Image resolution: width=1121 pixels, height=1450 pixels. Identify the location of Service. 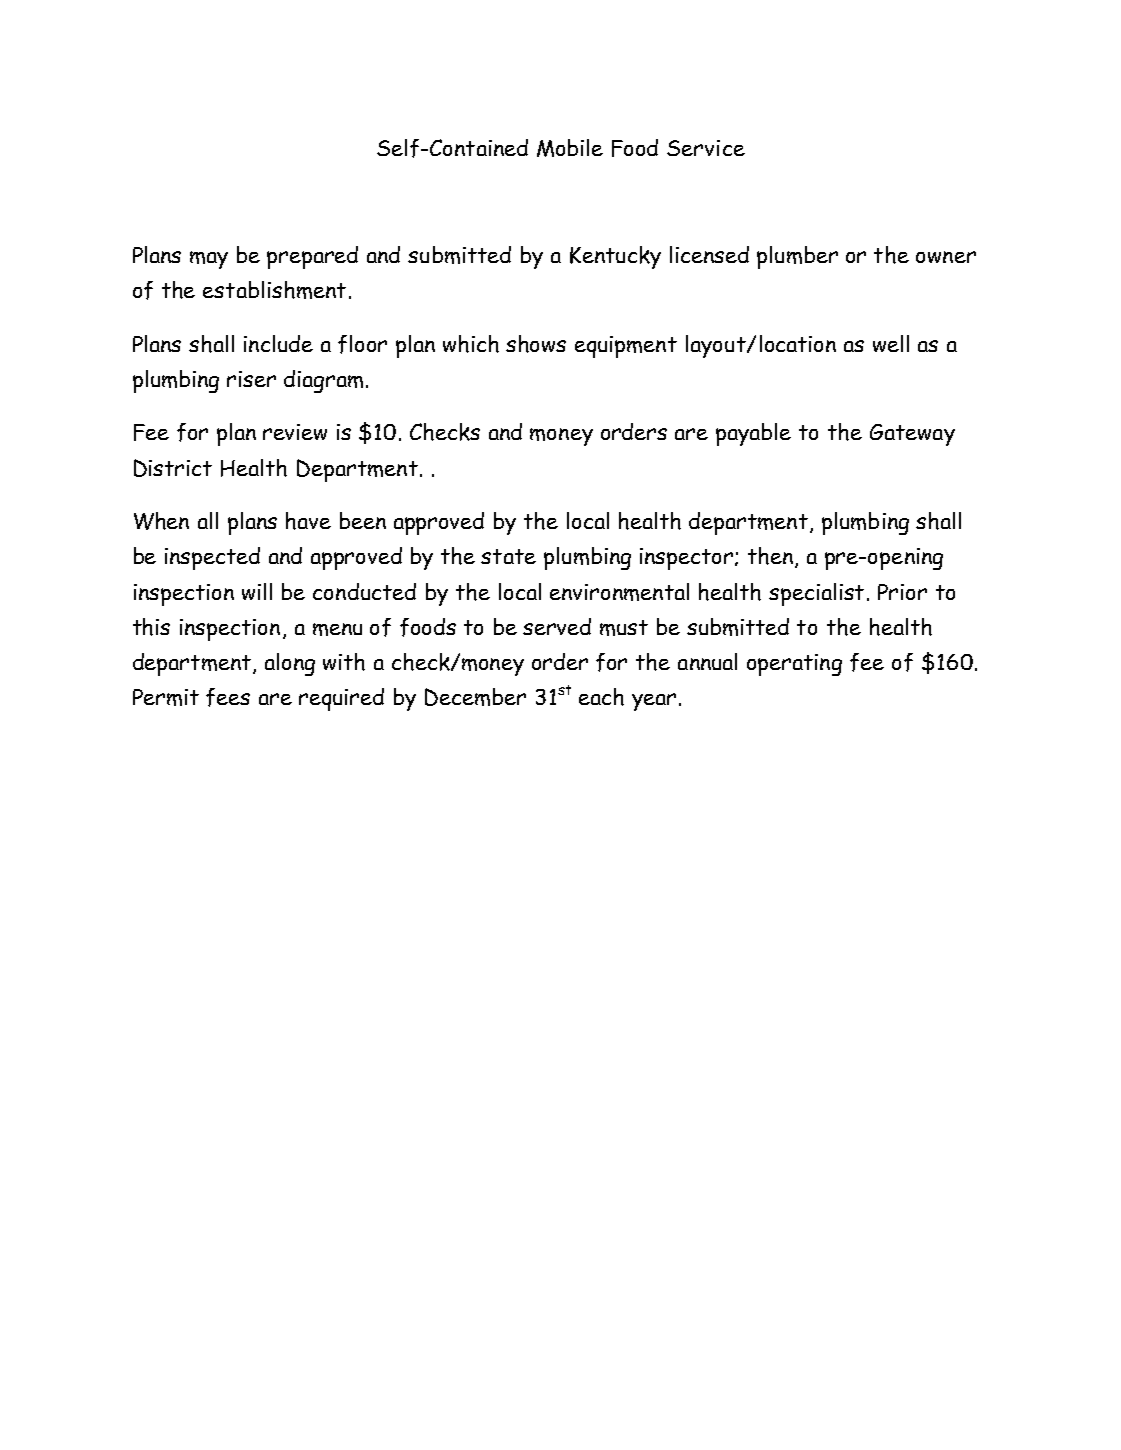
(706, 148).
